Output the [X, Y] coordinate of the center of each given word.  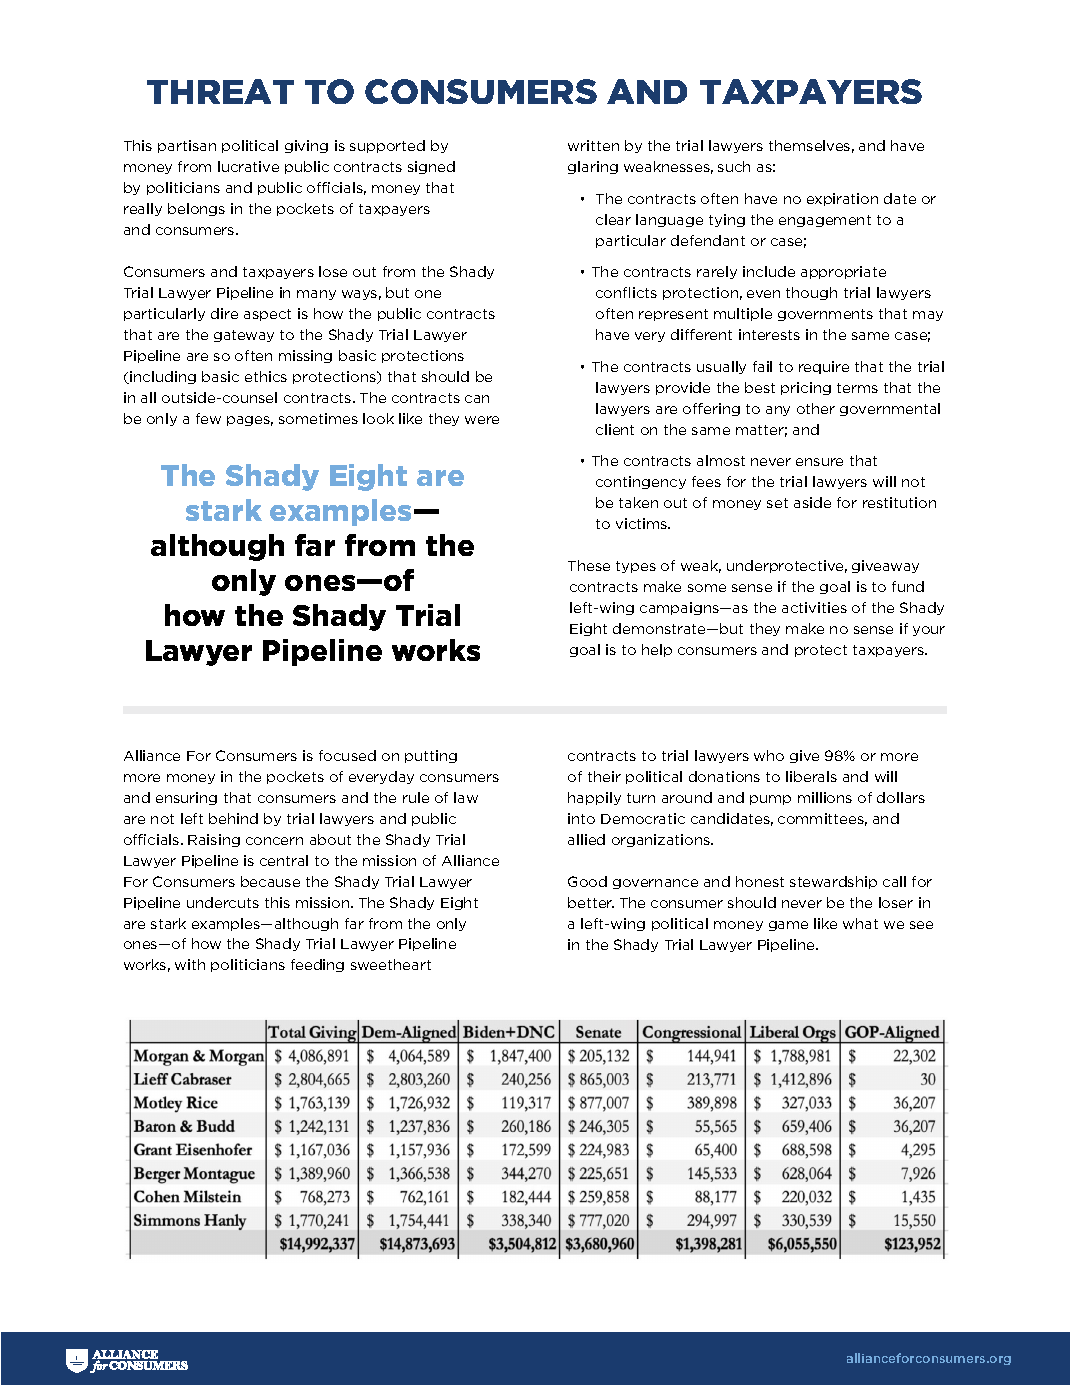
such [734, 166]
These [589, 565]
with [190, 964]
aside [812, 502]
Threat [220, 91]
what [860, 923]
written [593, 145]
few [208, 418]
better [591, 902]
